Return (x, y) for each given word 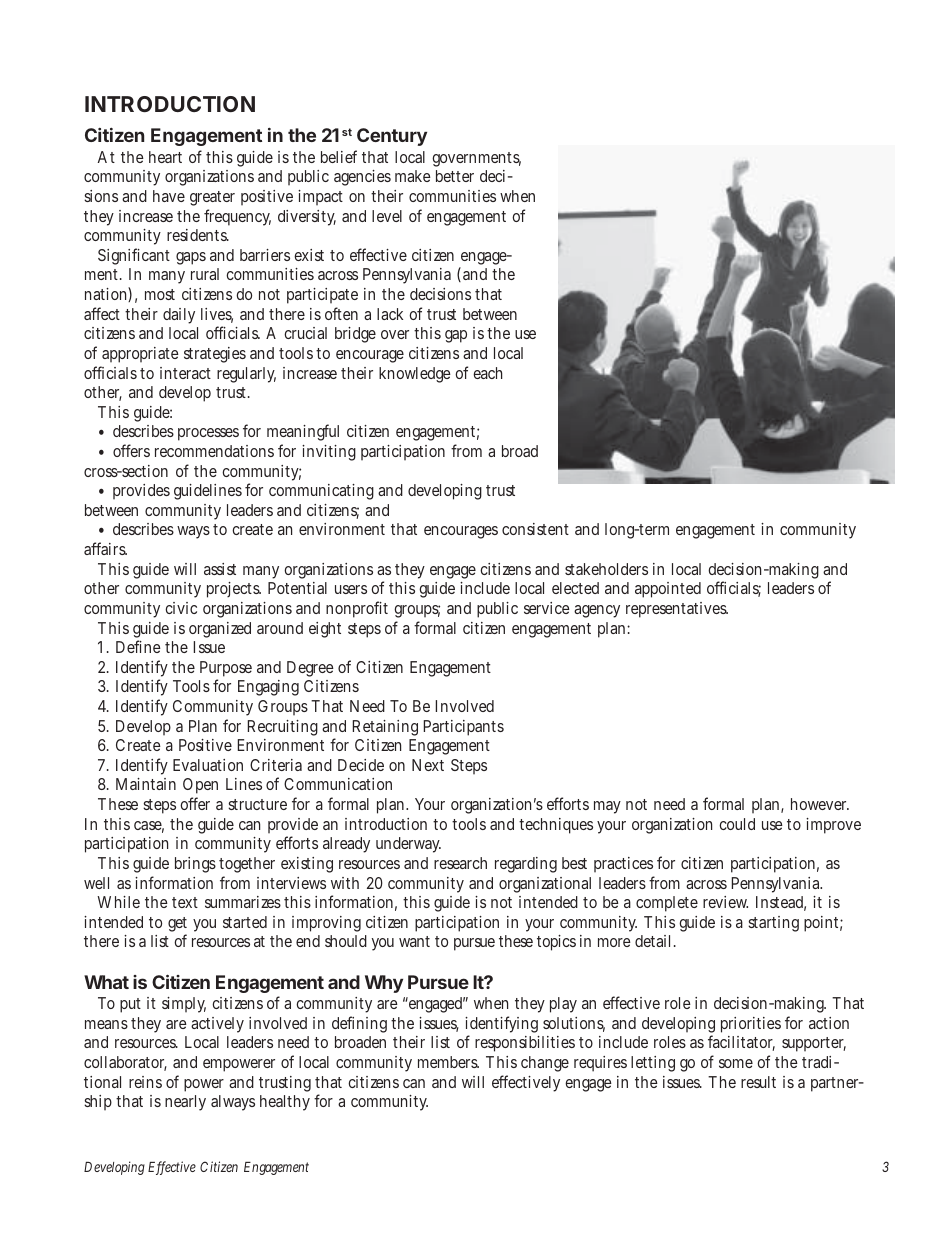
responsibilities (525, 1044)
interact (185, 373)
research (460, 863)
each (487, 373)
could (737, 824)
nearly (185, 1103)
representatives (676, 610)
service (547, 608)
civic (181, 608)
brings (195, 865)
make (413, 176)
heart (165, 157)
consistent (535, 529)
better (455, 176)
